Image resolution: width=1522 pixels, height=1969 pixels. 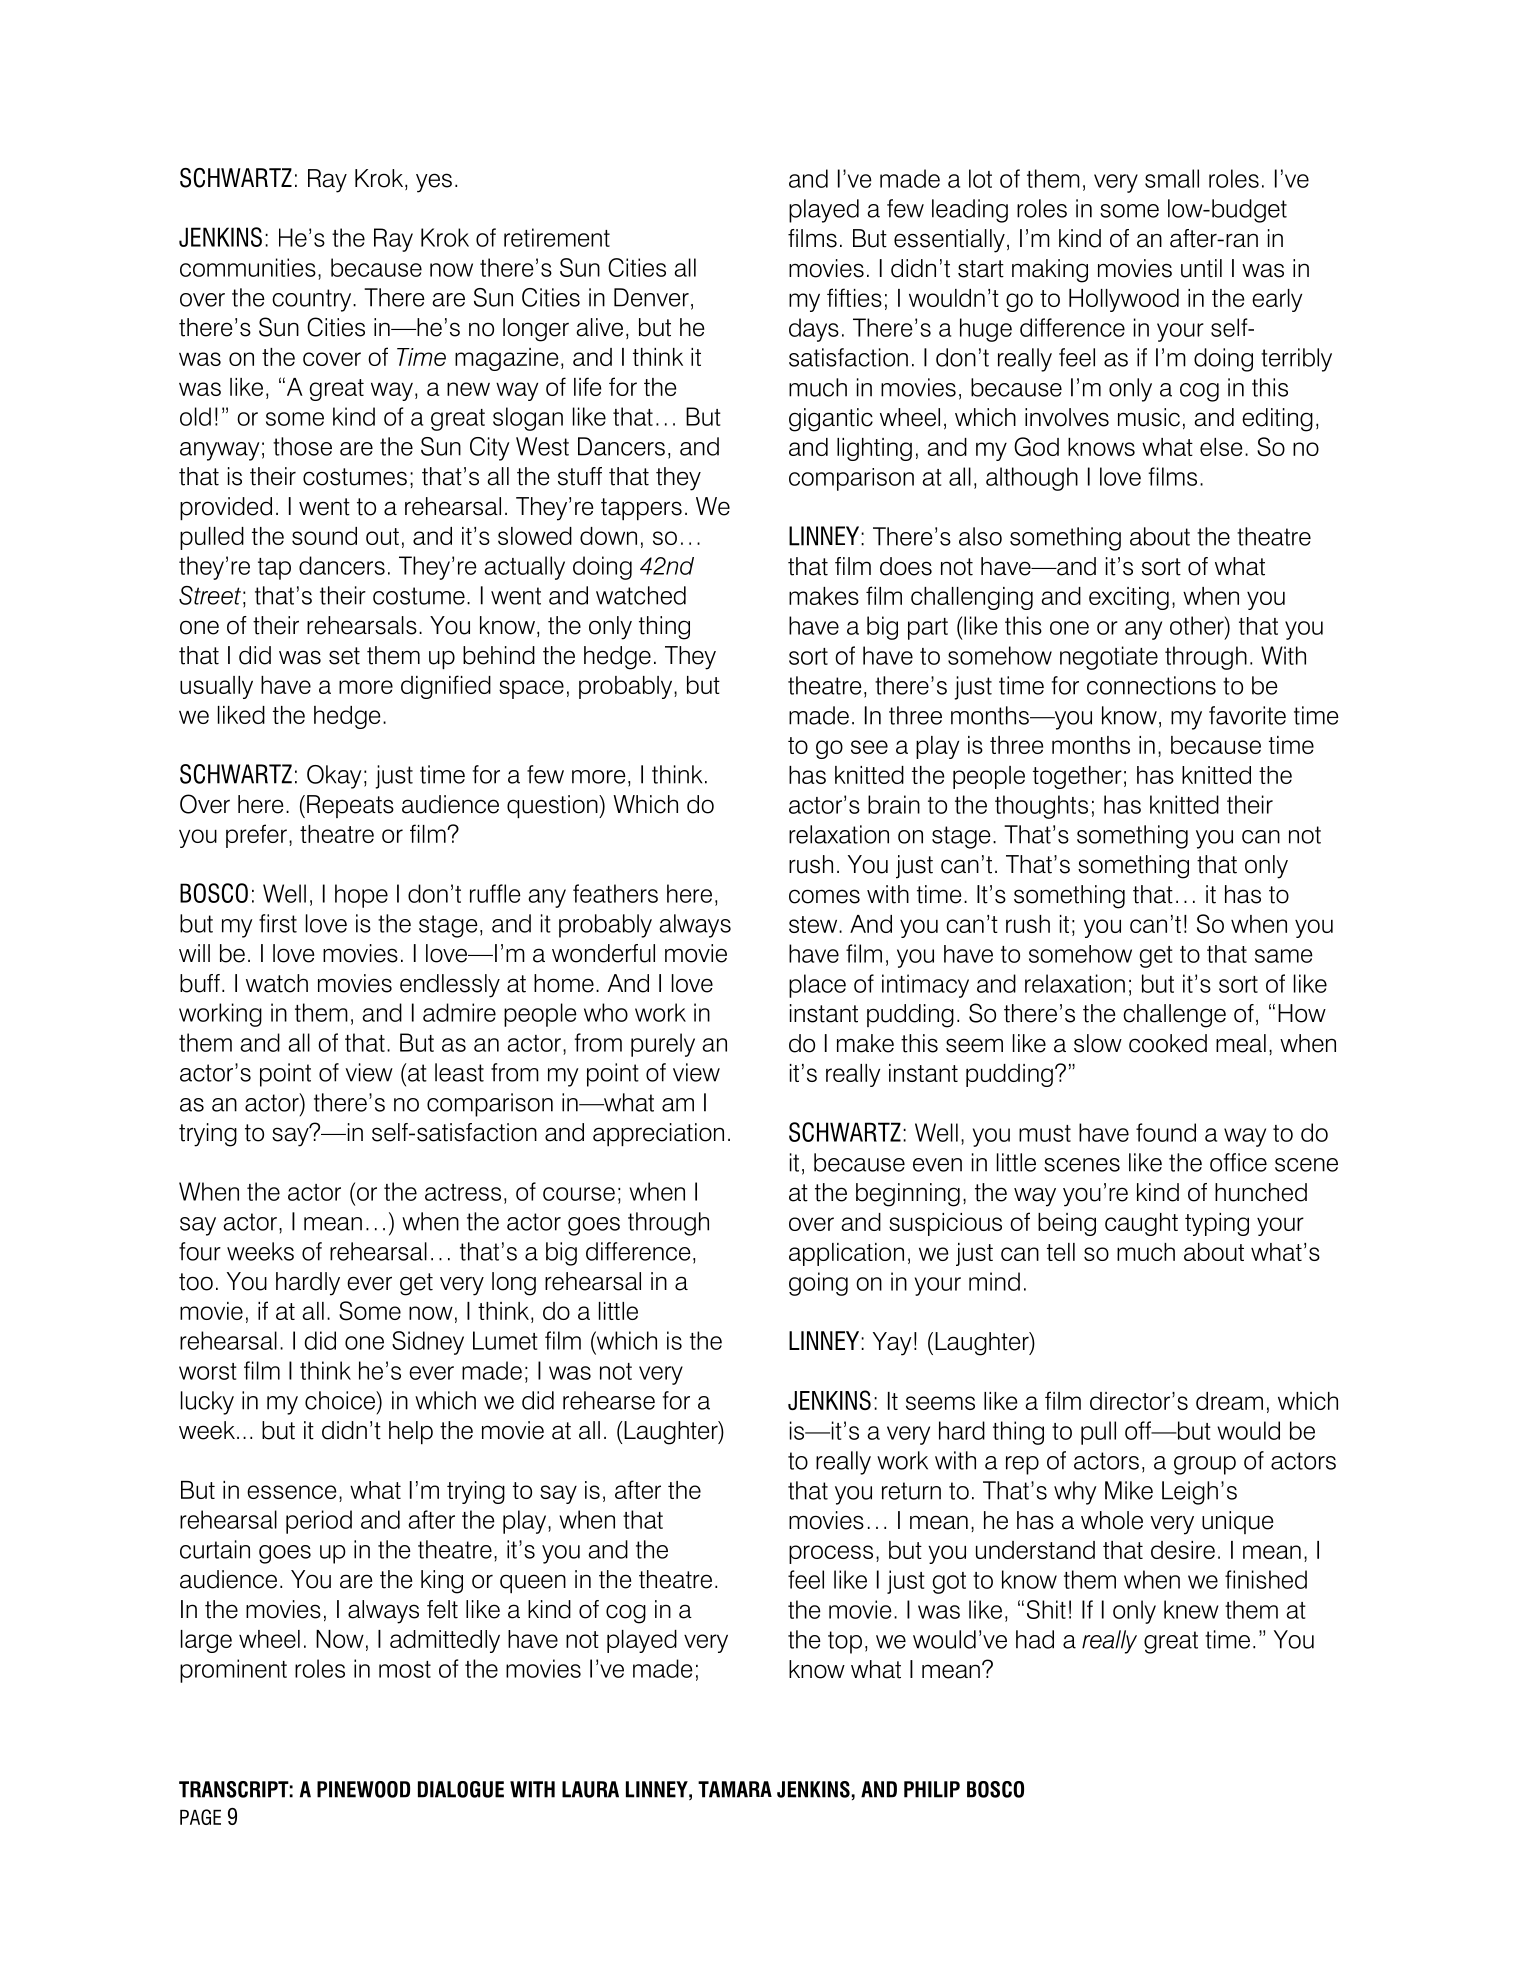 I want to click on communities, so click(x=248, y=267).
